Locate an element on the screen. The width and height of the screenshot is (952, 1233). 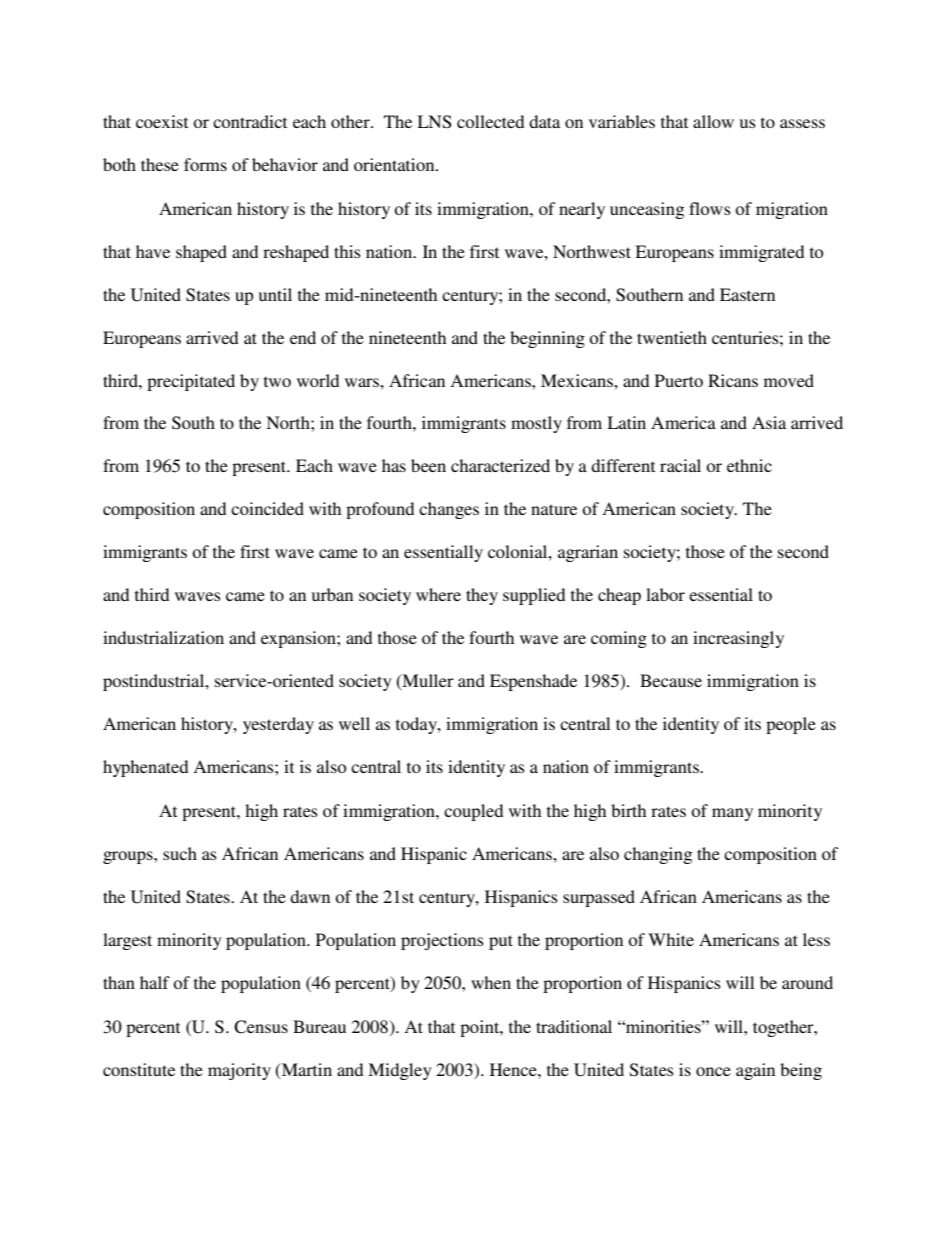
once is located at coordinates (713, 1071).
